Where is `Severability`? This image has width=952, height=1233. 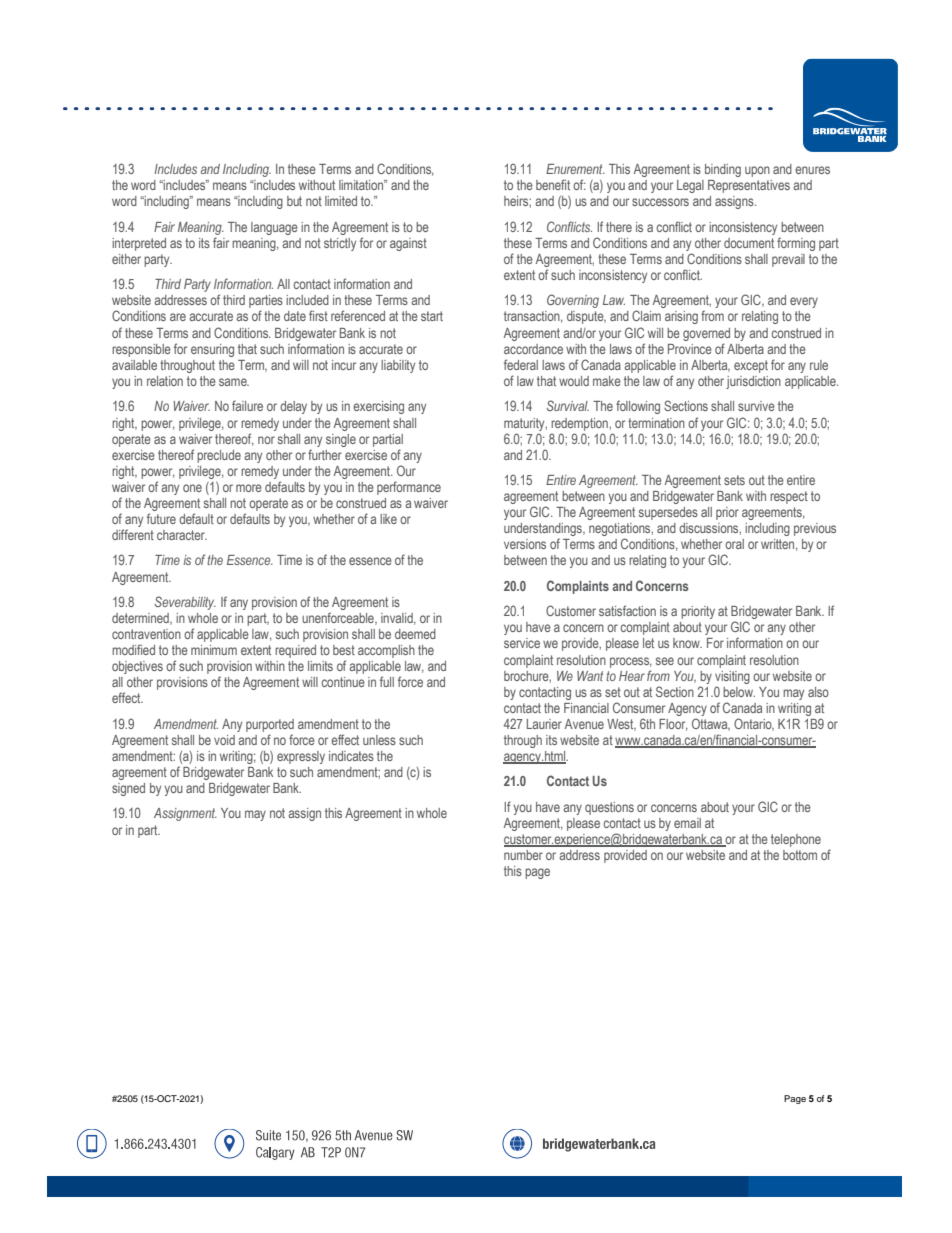
Severability is located at coordinates (185, 603).
